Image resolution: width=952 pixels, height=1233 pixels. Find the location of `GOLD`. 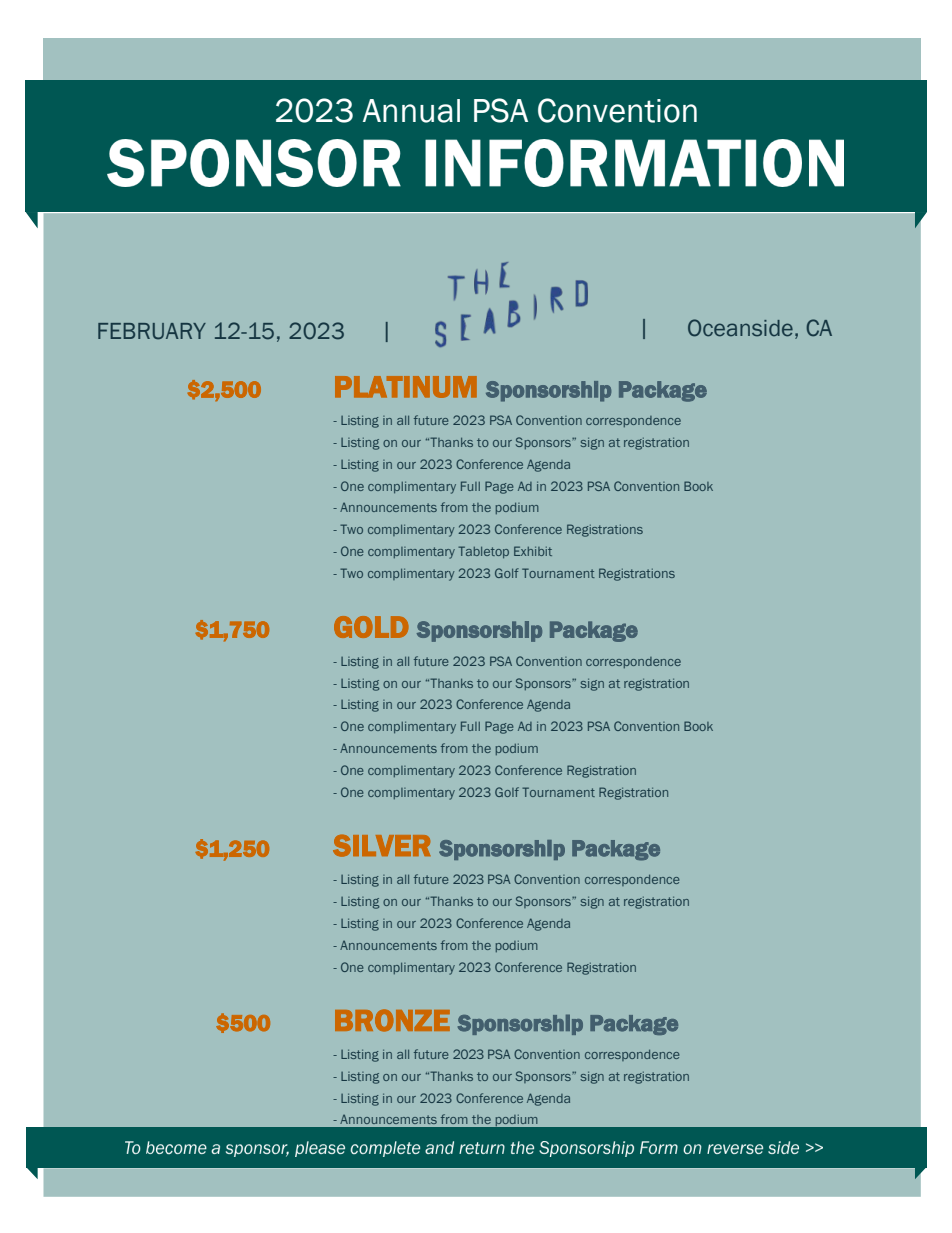

GOLD is located at coordinates (371, 627).
